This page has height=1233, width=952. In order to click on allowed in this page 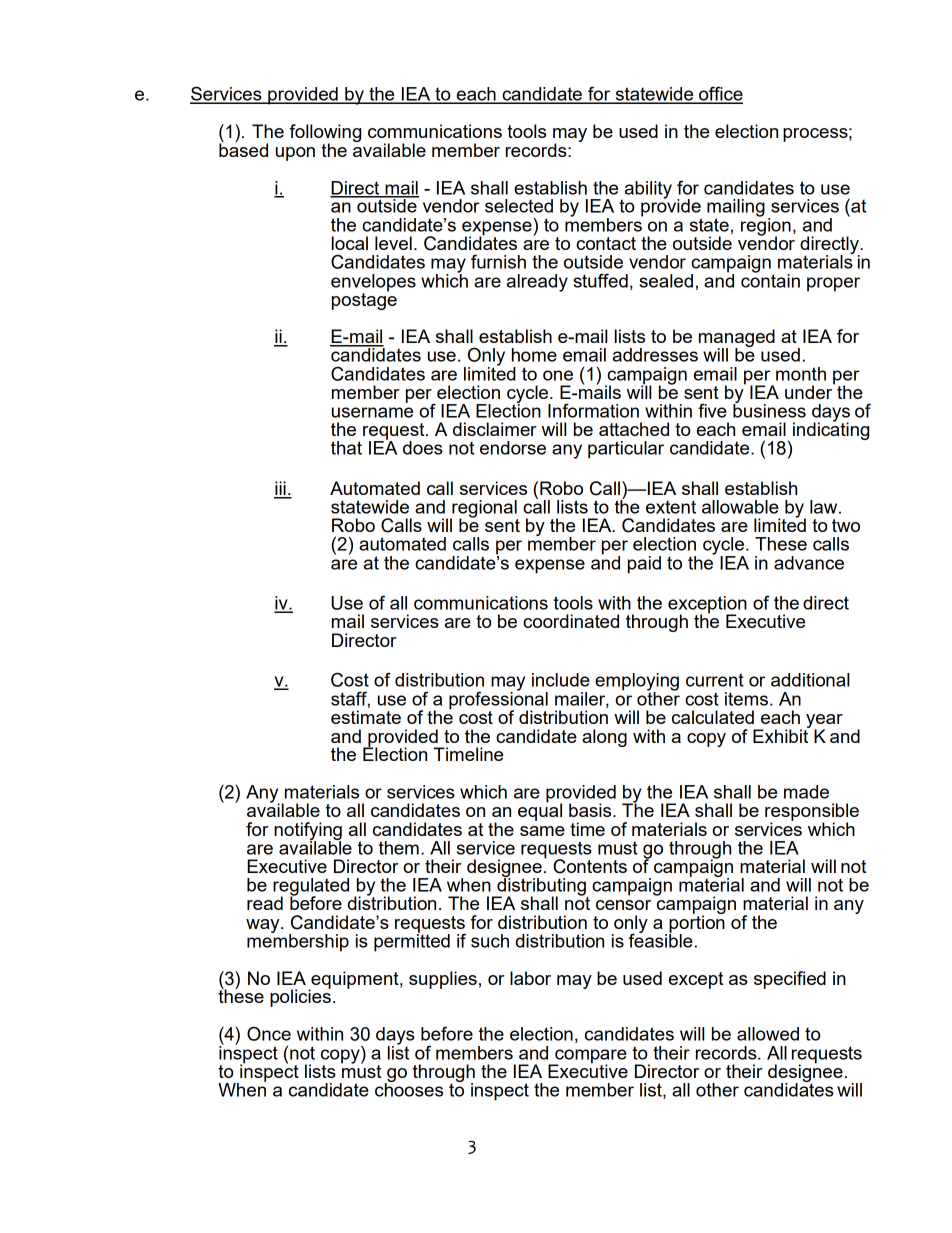, I will do `click(768, 1034)`.
